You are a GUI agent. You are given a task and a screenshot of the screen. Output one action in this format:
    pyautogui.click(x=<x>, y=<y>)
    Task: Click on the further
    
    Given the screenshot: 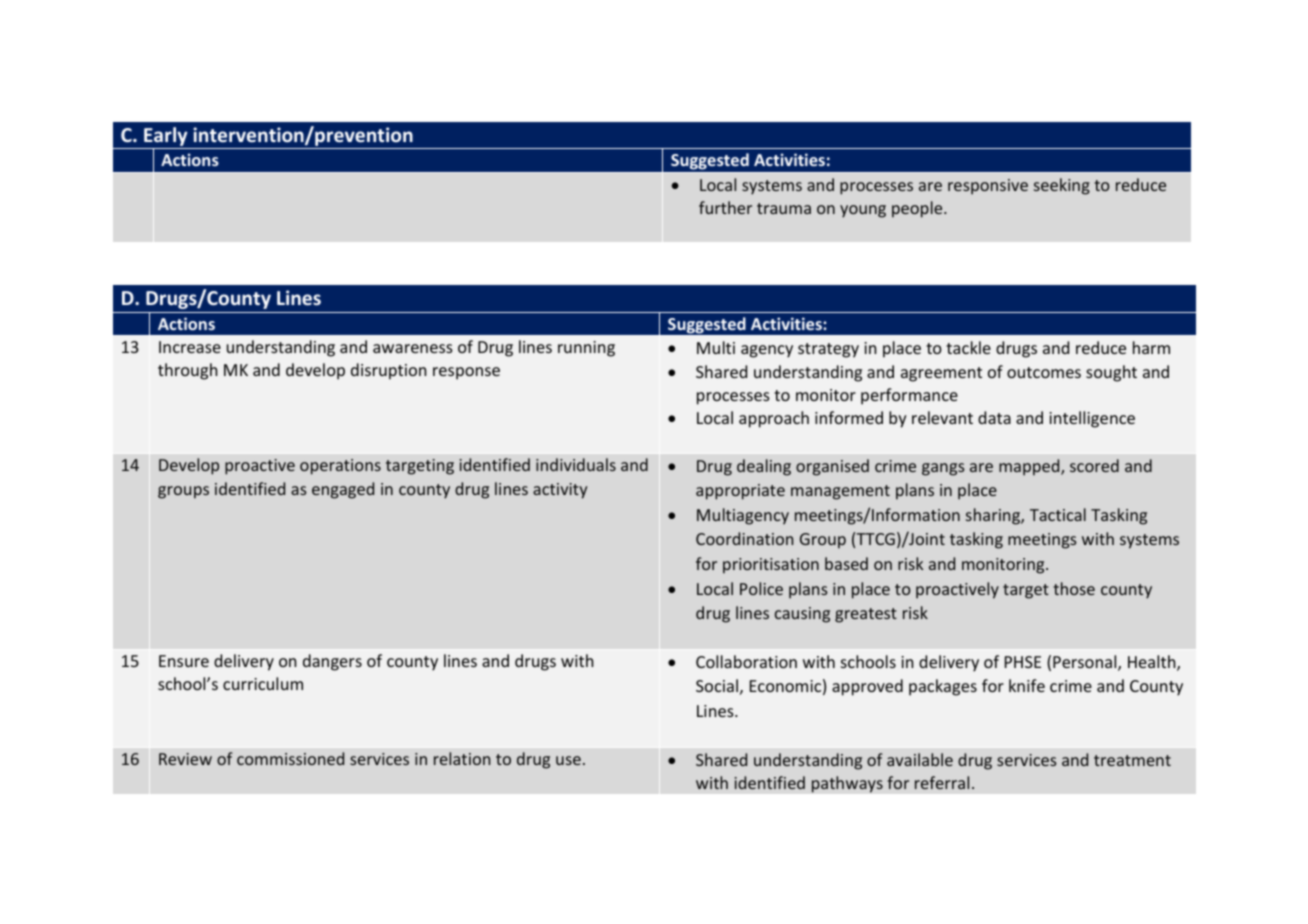 What is the action you would take?
    pyautogui.click(x=725, y=207)
